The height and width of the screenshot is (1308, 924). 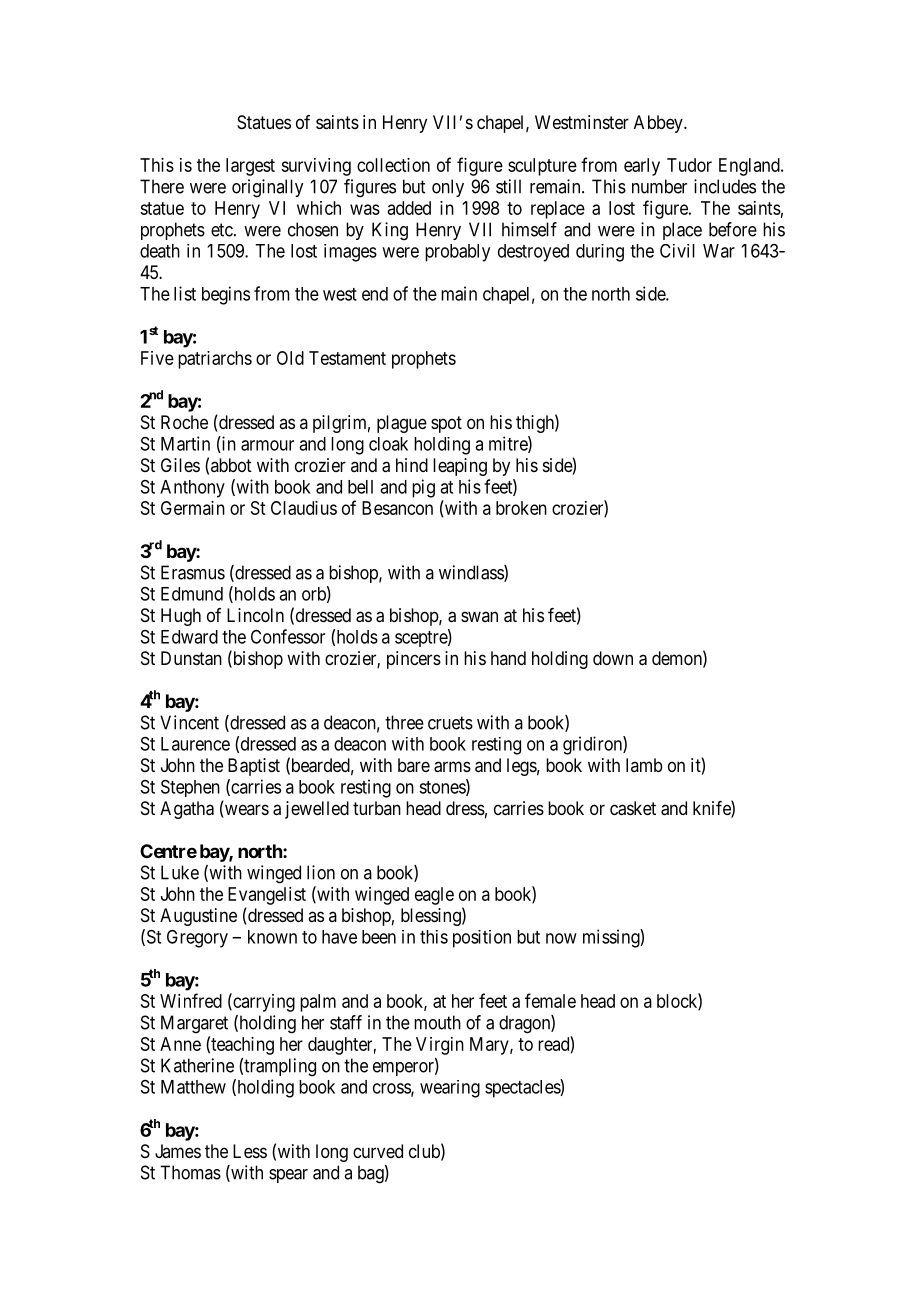 I want to click on Anthony, so click(x=192, y=489).
